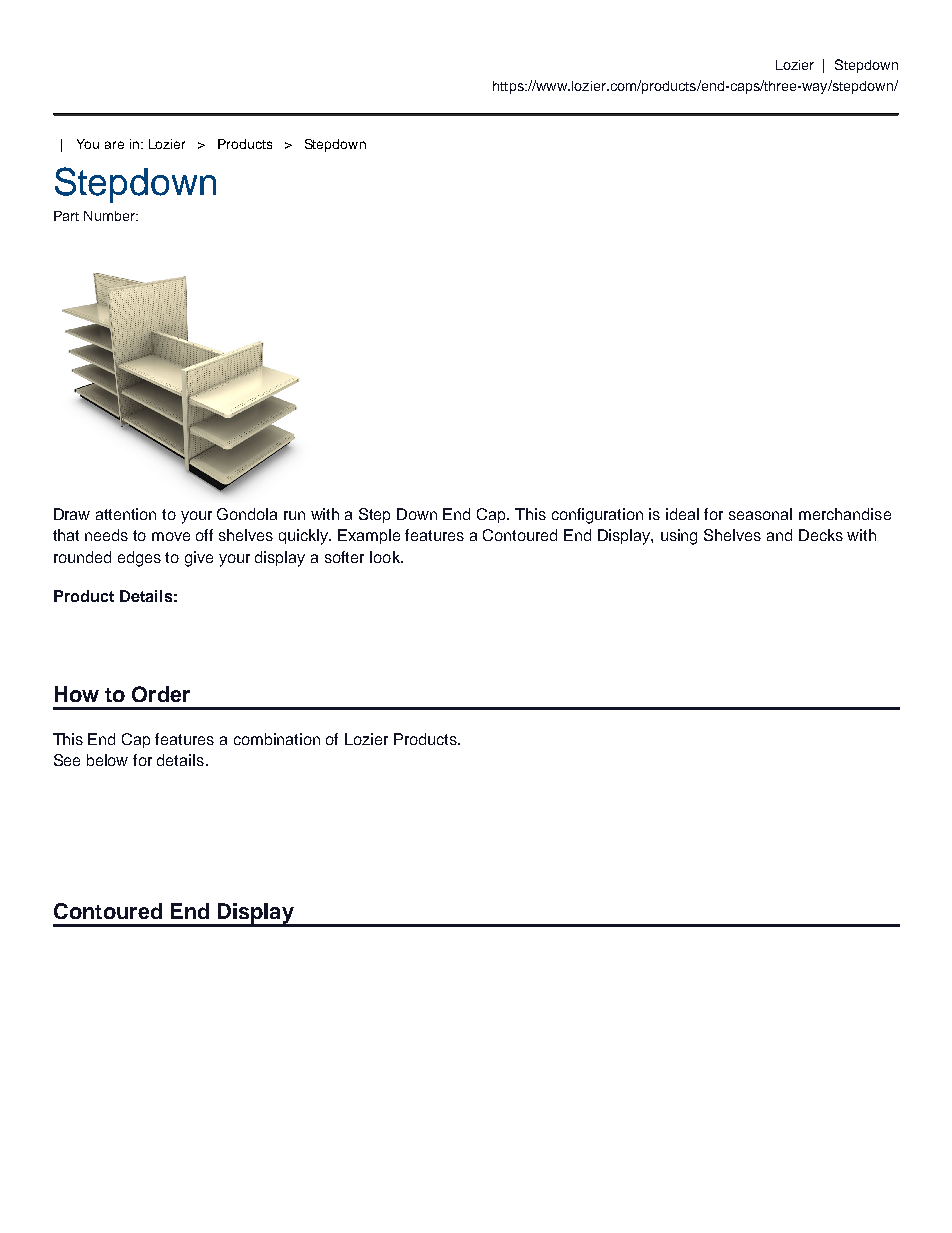 The height and width of the page is (1233, 952). I want to click on seasonal, so click(760, 514).
